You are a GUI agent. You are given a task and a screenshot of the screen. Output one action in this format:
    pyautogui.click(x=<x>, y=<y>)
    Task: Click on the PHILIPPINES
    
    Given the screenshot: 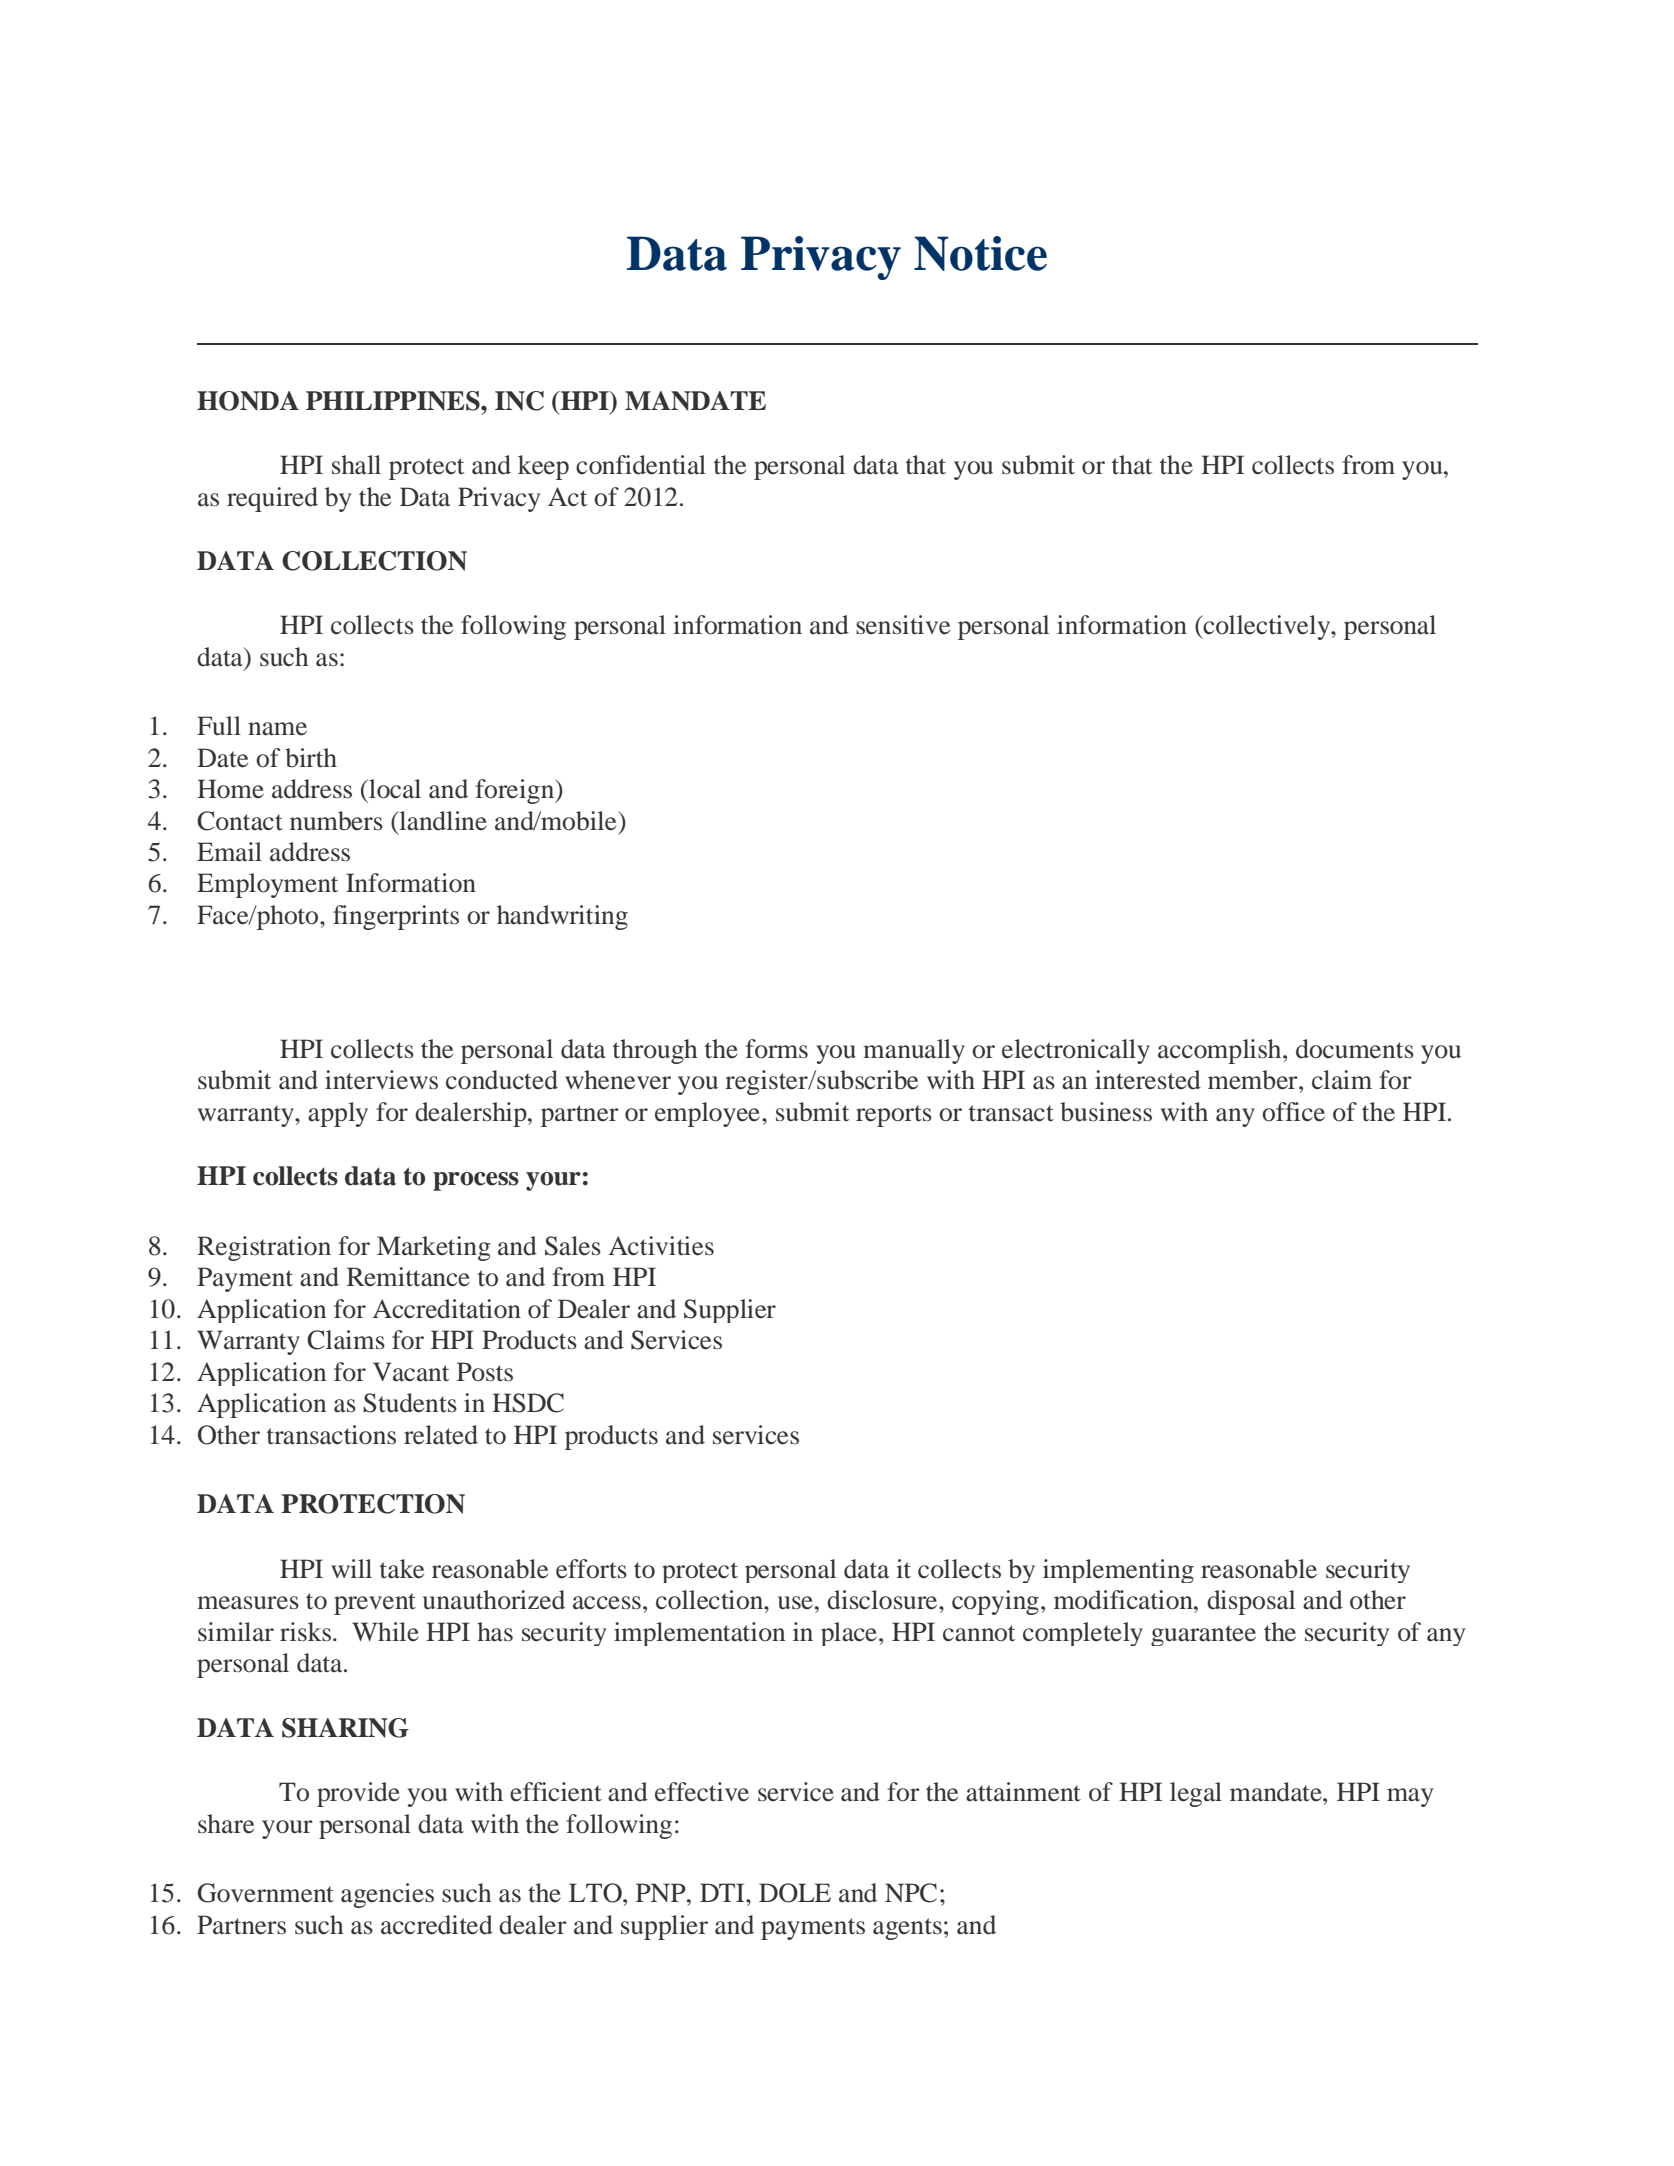 What is the action you would take?
    pyautogui.click(x=394, y=401)
